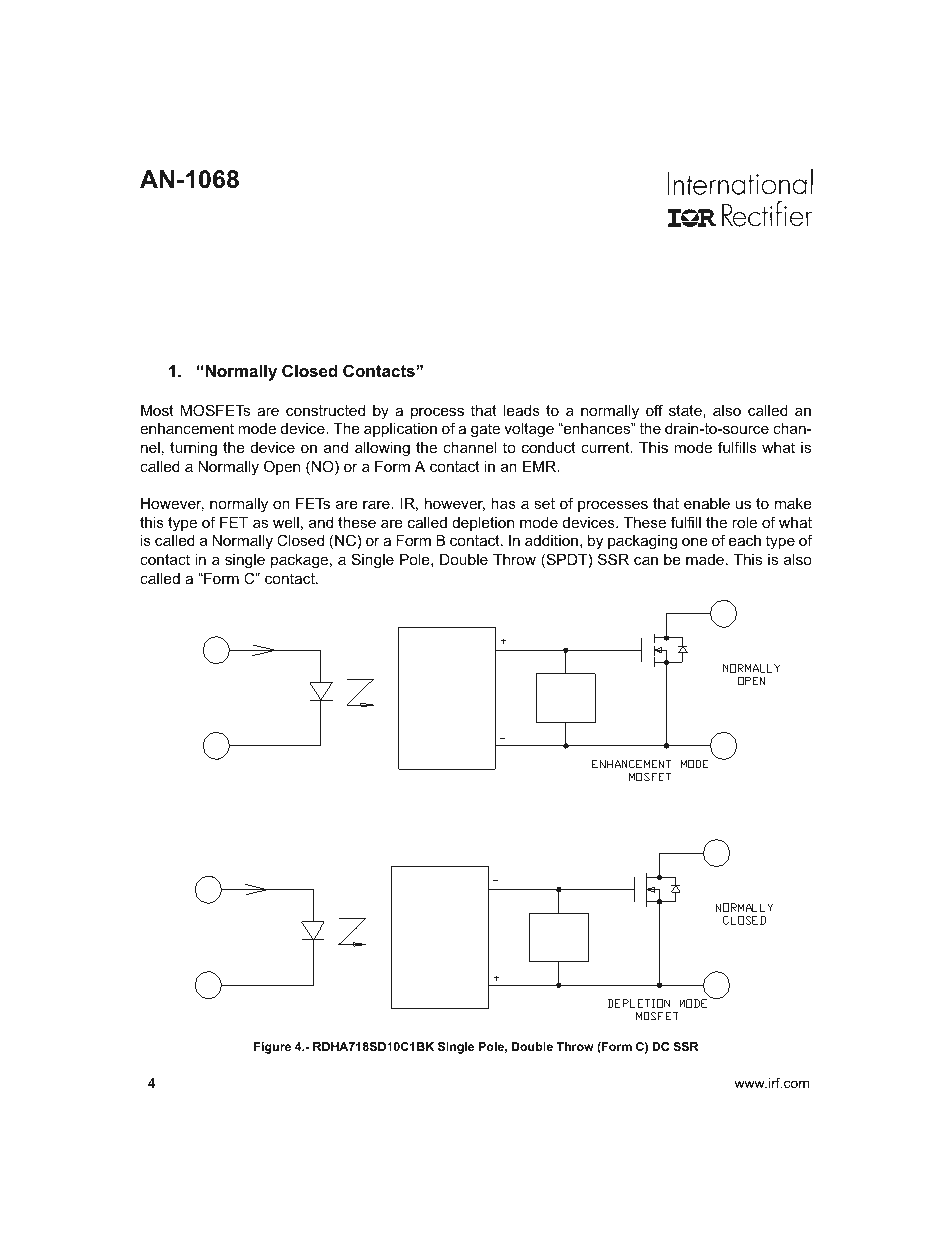 The image size is (952, 1233). Describe the element at coordinates (646, 560) in the document. I see `can` at that location.
